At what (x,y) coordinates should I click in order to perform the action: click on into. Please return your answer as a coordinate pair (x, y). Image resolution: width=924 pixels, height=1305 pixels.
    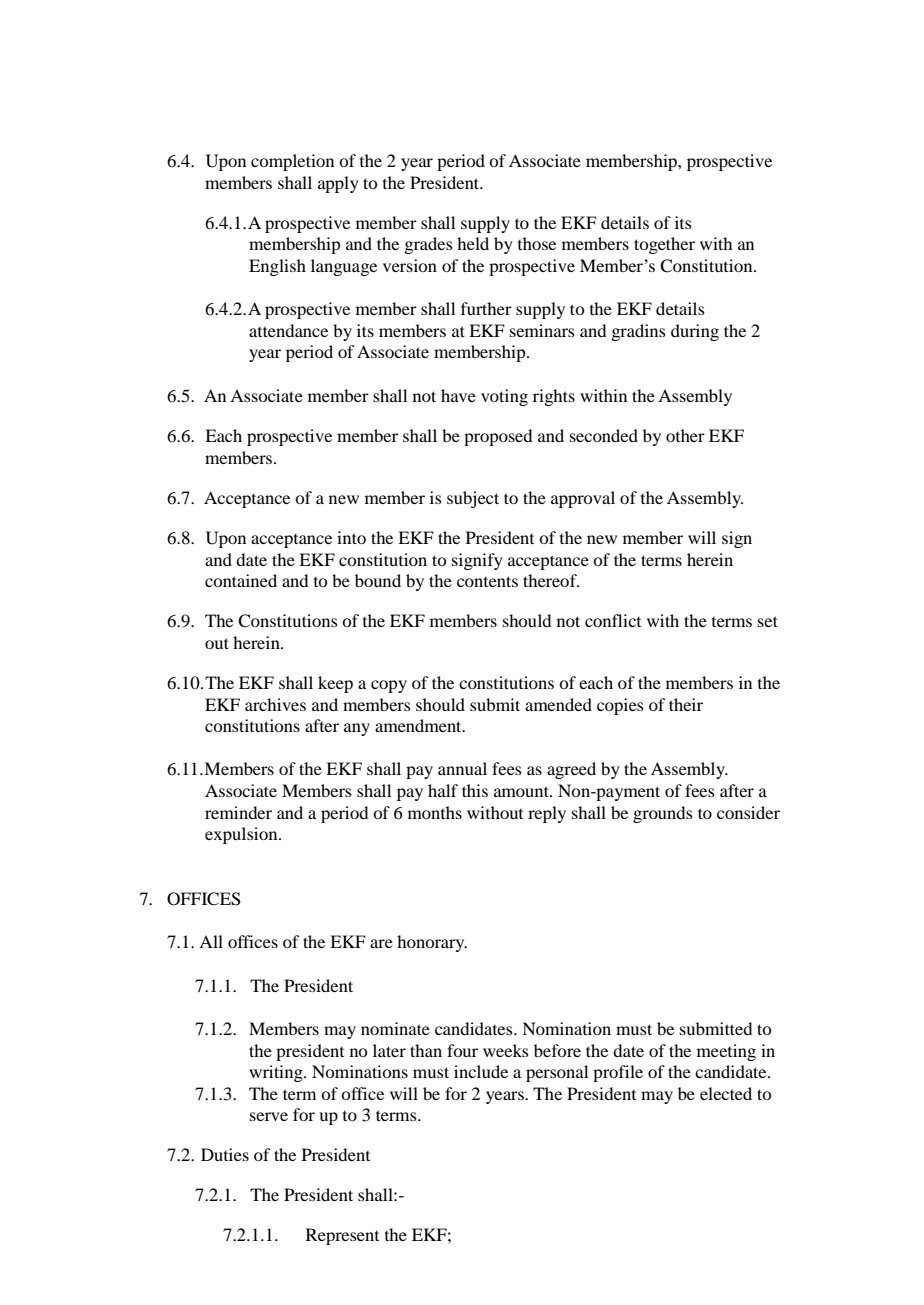
    Looking at the image, I should click on (351, 537).
